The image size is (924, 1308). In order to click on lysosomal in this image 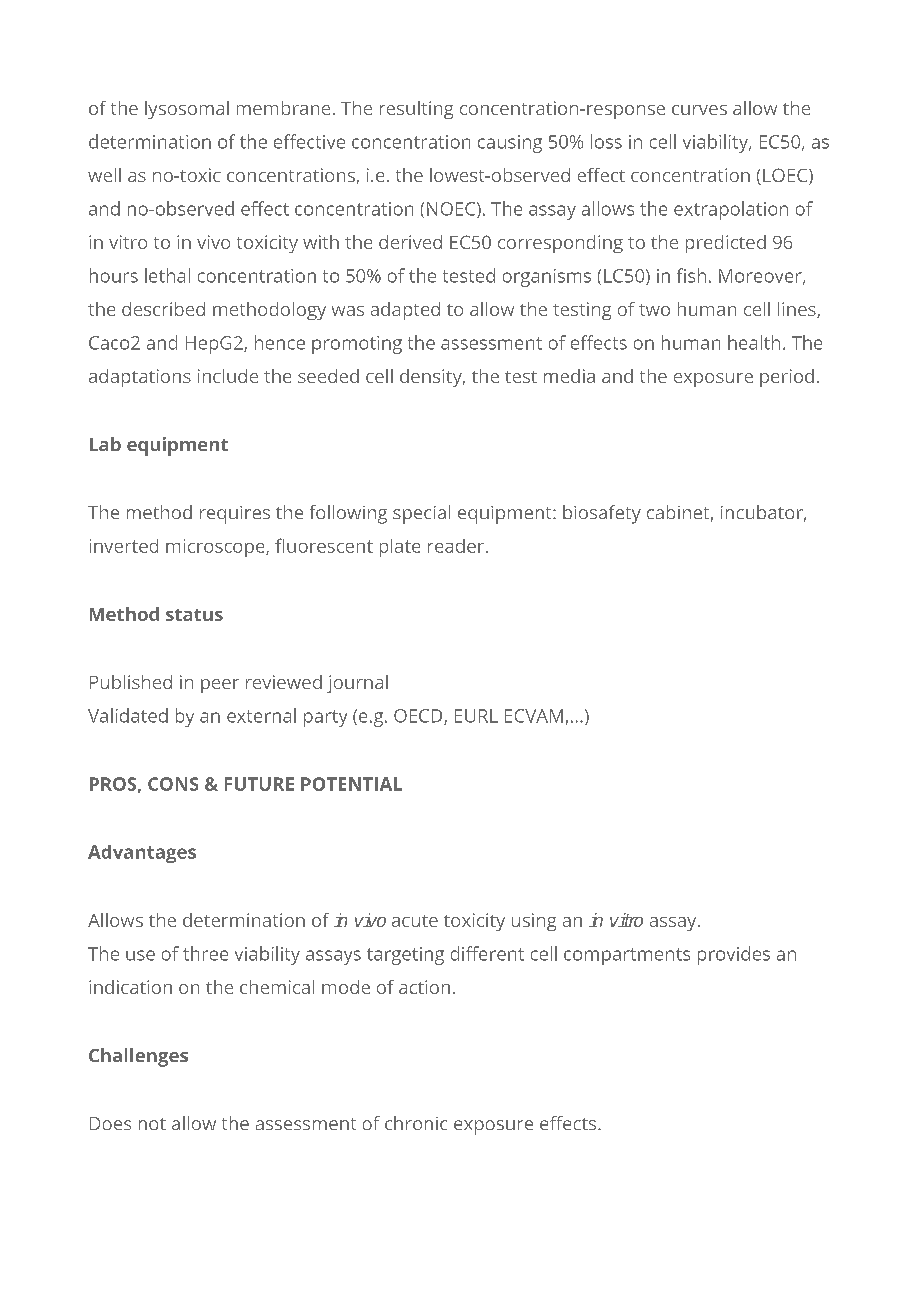, I will do `click(187, 110)`.
